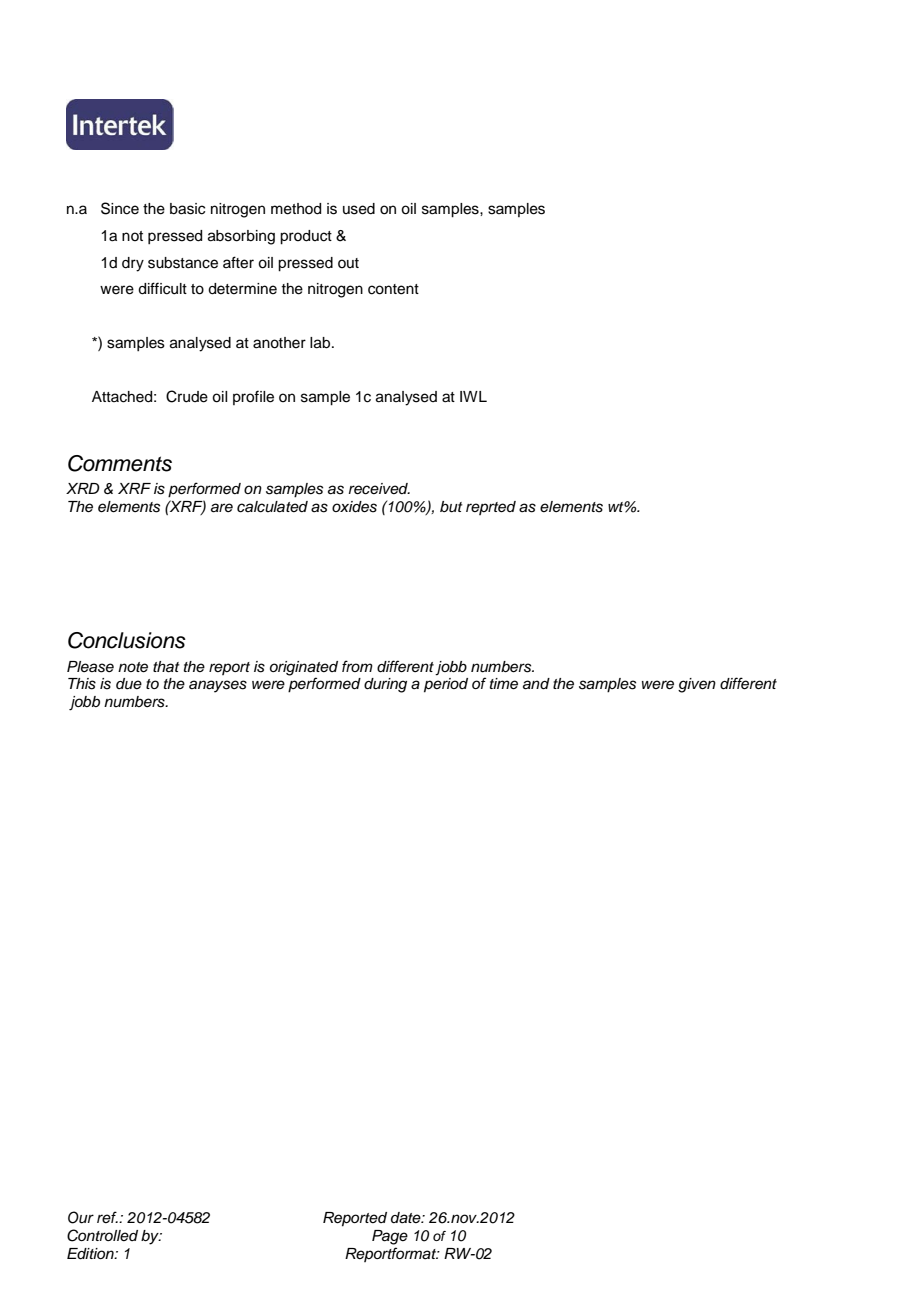 The width and height of the document is (924, 1308). What do you see at coordinates (120, 463) in the document?
I see `Comments` at bounding box center [120, 463].
